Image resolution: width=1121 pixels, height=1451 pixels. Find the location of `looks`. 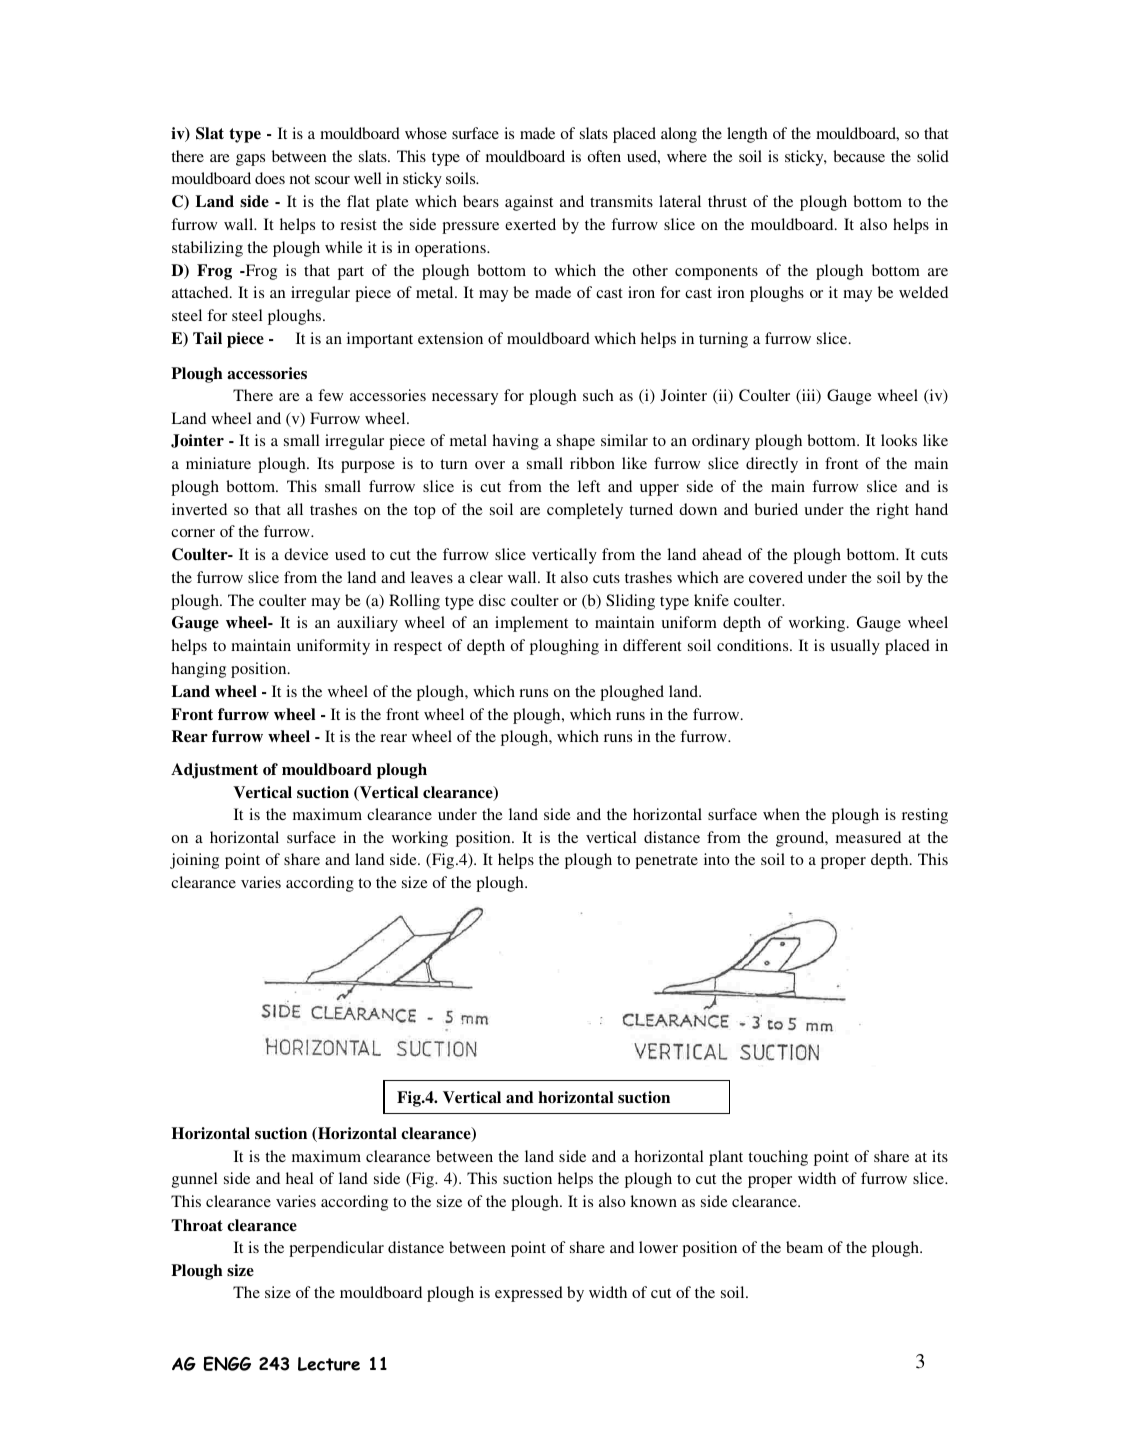

looks is located at coordinates (899, 440).
